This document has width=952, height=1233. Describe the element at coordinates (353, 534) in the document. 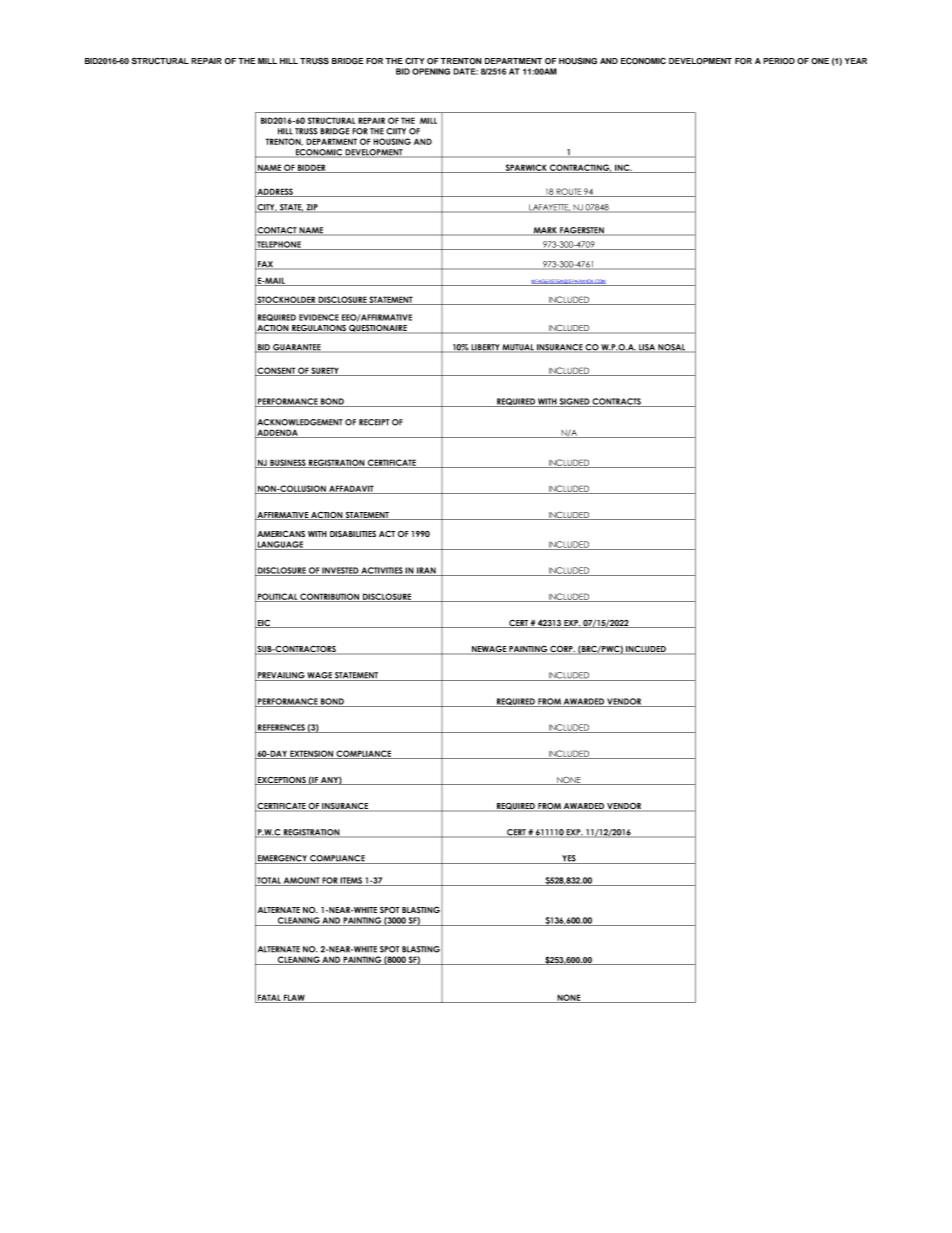

I see `DISABILITIES` at that location.
